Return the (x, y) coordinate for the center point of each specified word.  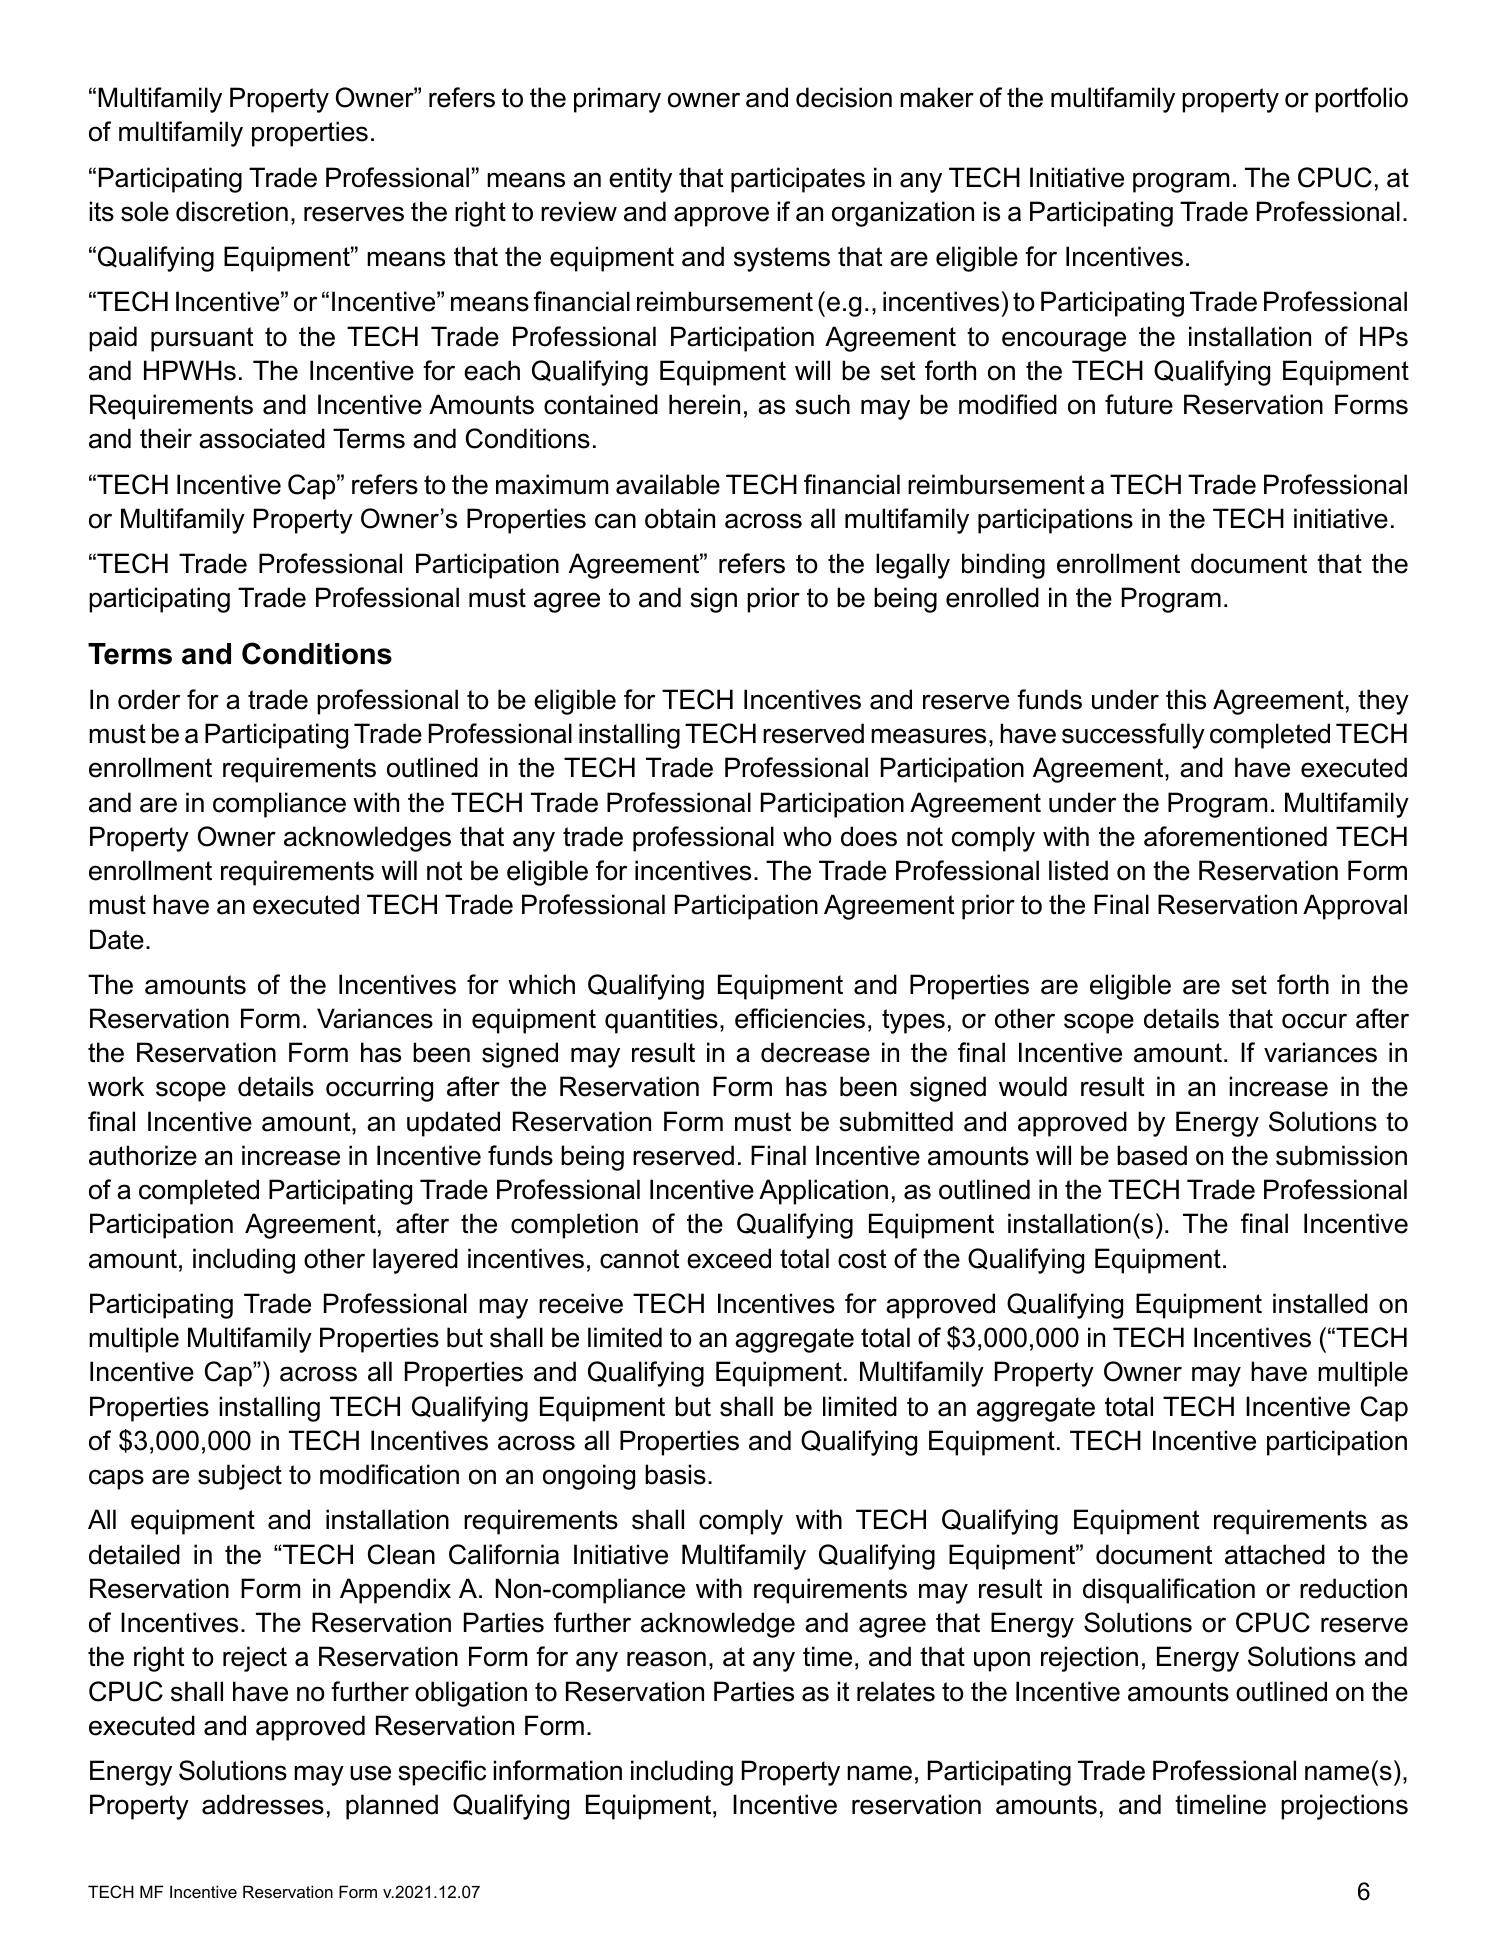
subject (240, 1477)
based (1152, 1155)
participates (798, 180)
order (149, 699)
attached (1275, 1554)
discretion (232, 211)
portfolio (1361, 100)
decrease (815, 1052)
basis (675, 1474)
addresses (263, 1804)
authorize (143, 1155)
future (1139, 404)
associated (262, 438)
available (668, 484)
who (807, 836)
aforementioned (1235, 836)
